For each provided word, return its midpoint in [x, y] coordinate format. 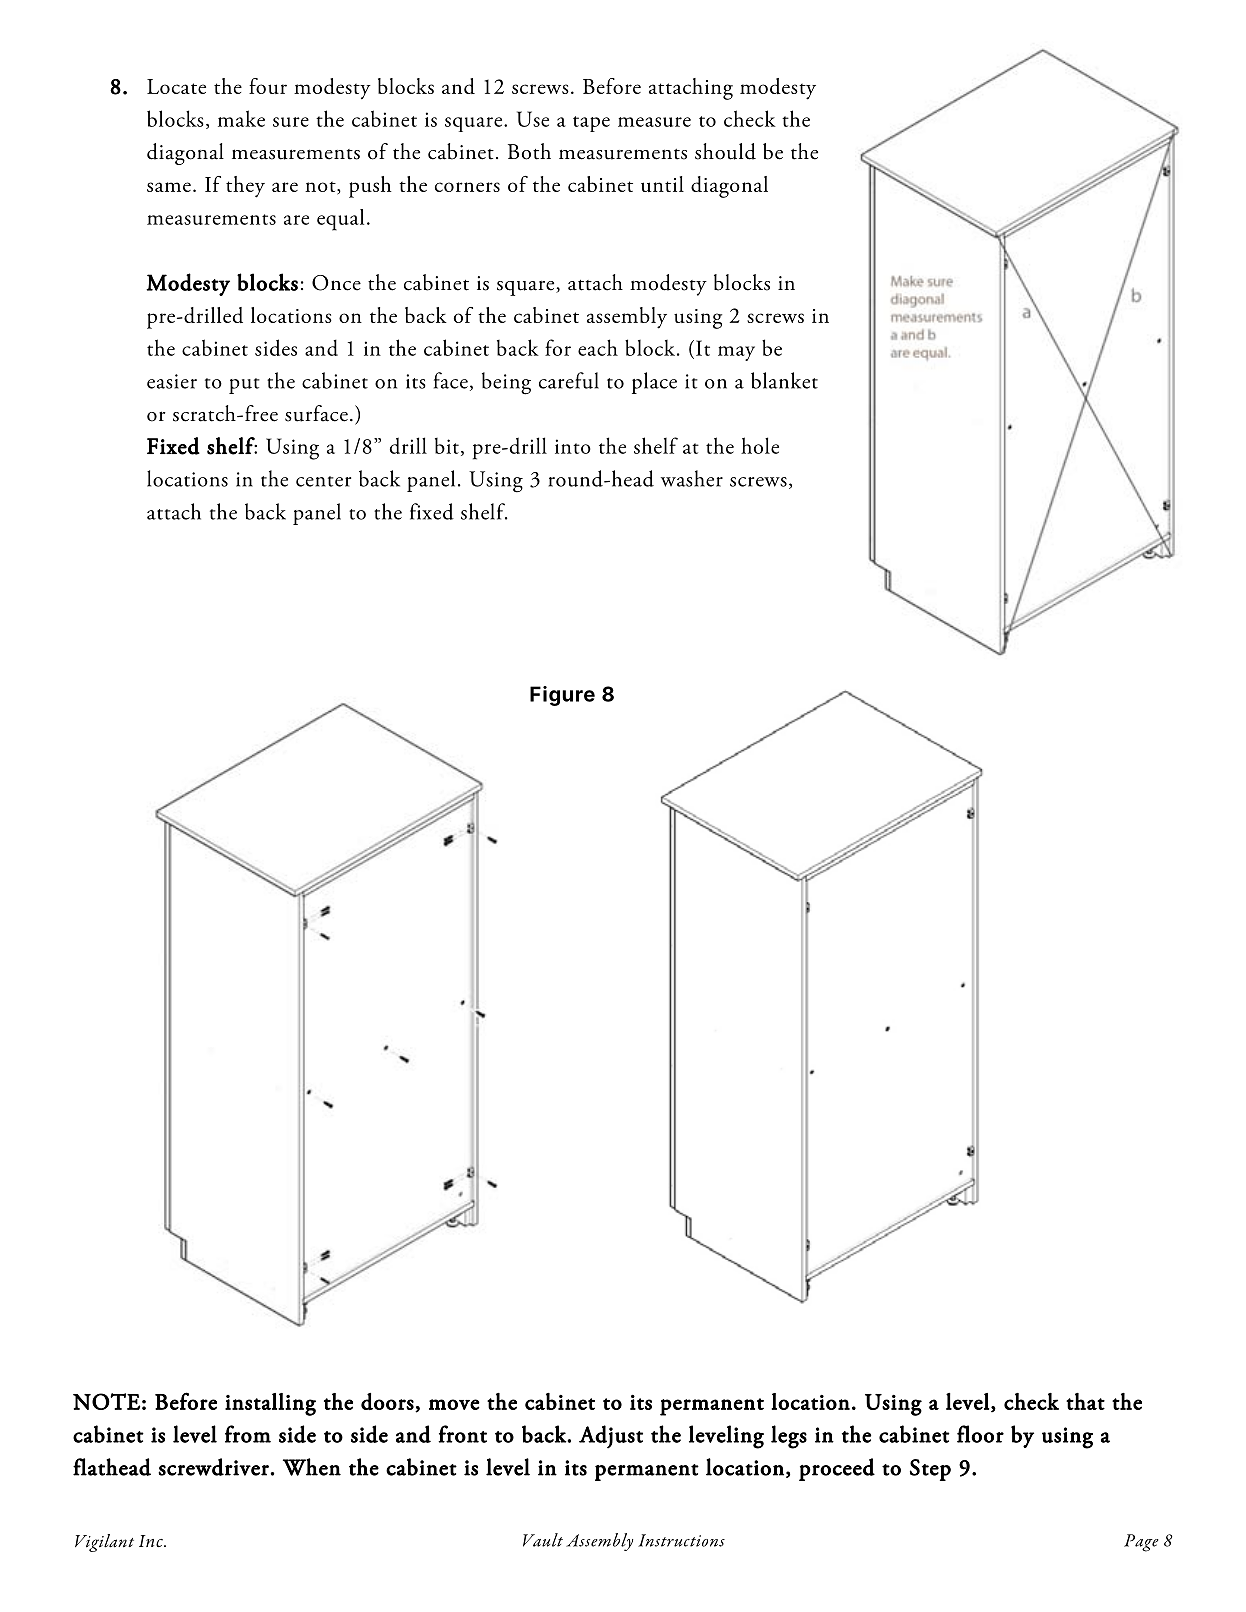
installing [270, 1404]
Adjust [611, 1437]
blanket [784, 380]
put [244, 386]
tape [591, 124]
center [323, 481]
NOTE [106, 1401]
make [241, 118]
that [1085, 1401]
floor [980, 1434]
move [454, 1404]
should [725, 151]
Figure [562, 696]
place [654, 383]
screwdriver [213, 1467]
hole [760, 445]
